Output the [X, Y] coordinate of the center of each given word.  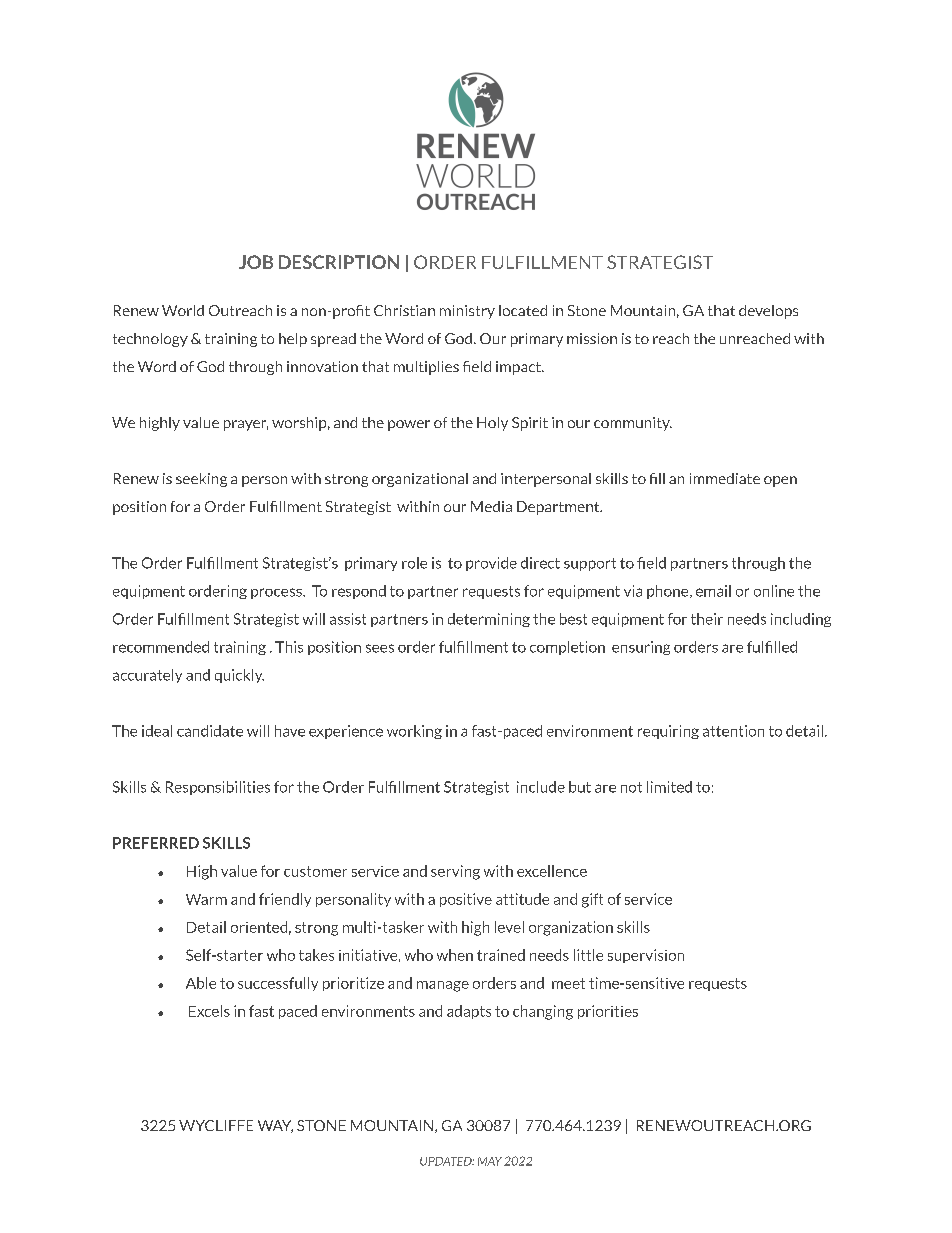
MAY [490, 1161]
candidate [210, 731]
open [780, 481]
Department [559, 508]
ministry [467, 312]
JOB [256, 262]
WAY [275, 1126]
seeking [201, 480]
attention [733, 731]
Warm [206, 899]
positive [466, 900]
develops [768, 312]
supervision [646, 956]
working [414, 732]
